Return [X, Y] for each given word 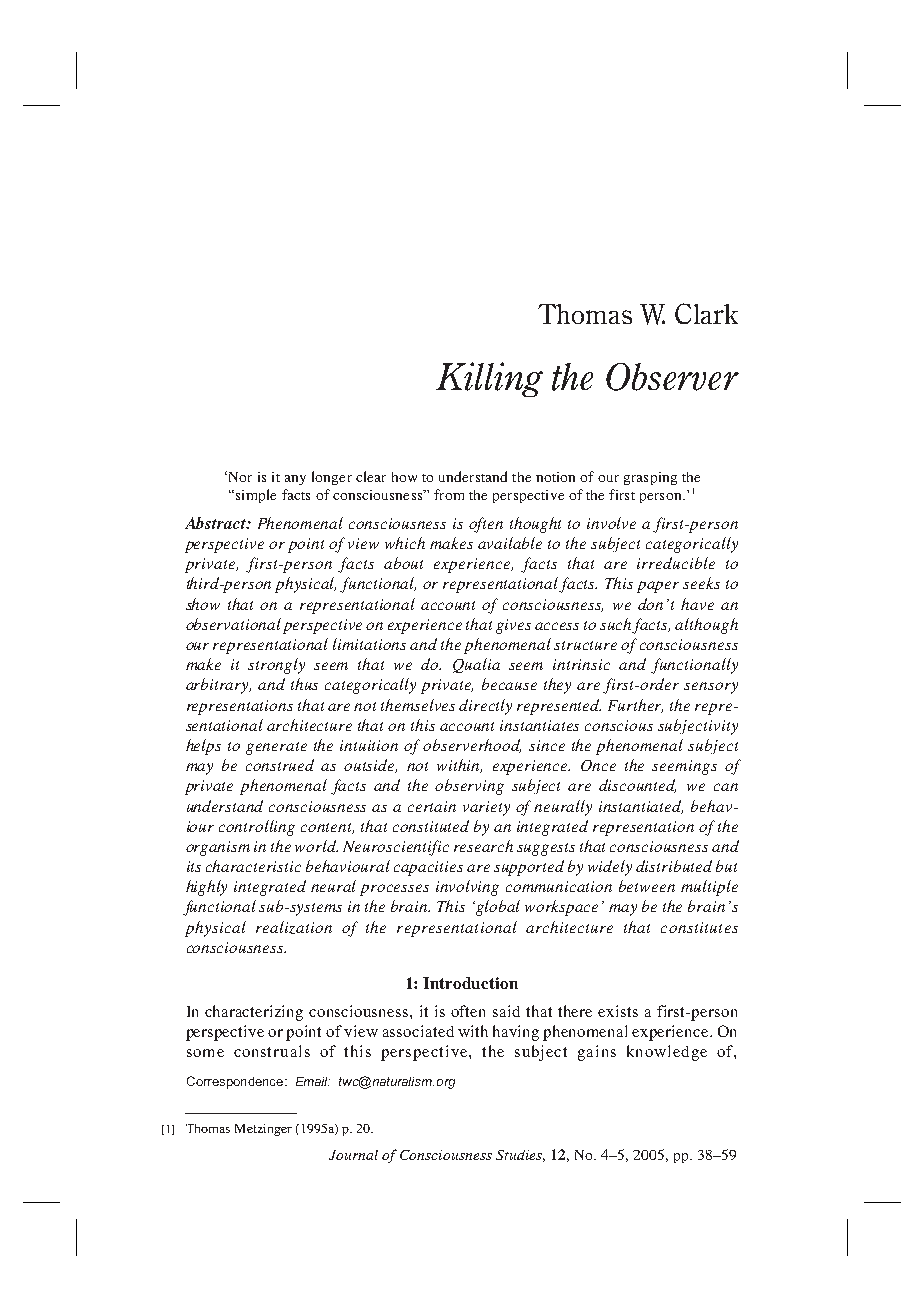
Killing [489, 379]
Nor [239, 476]
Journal [353, 1155]
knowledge [667, 1053]
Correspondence [236, 1082]
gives [513, 626]
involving [467, 888]
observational [233, 624]
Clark [706, 313]
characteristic [253, 866]
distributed [674, 866]
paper [658, 587]
